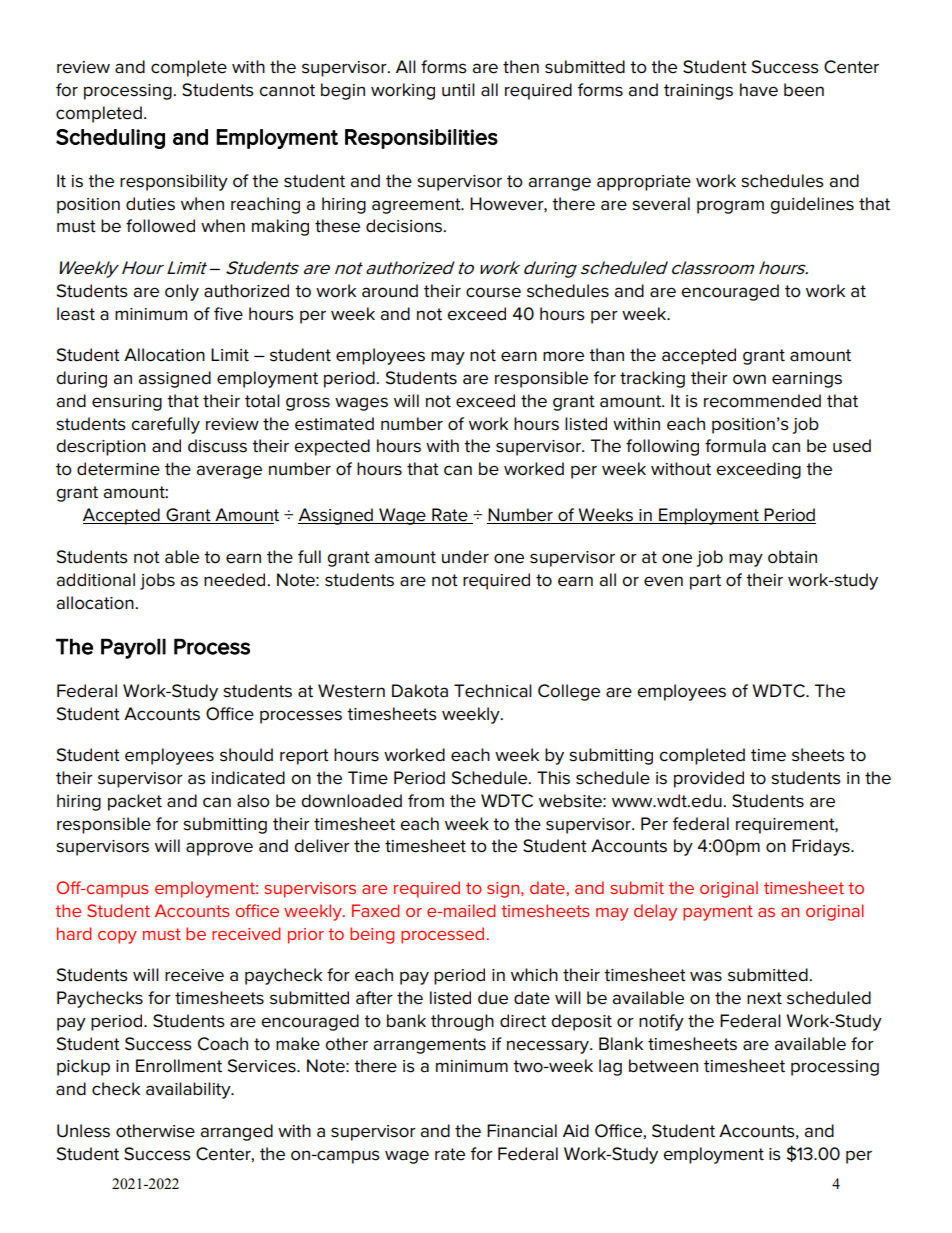 This screenshot has height=1233, width=952. I want to click on Scheduling, so click(110, 139).
